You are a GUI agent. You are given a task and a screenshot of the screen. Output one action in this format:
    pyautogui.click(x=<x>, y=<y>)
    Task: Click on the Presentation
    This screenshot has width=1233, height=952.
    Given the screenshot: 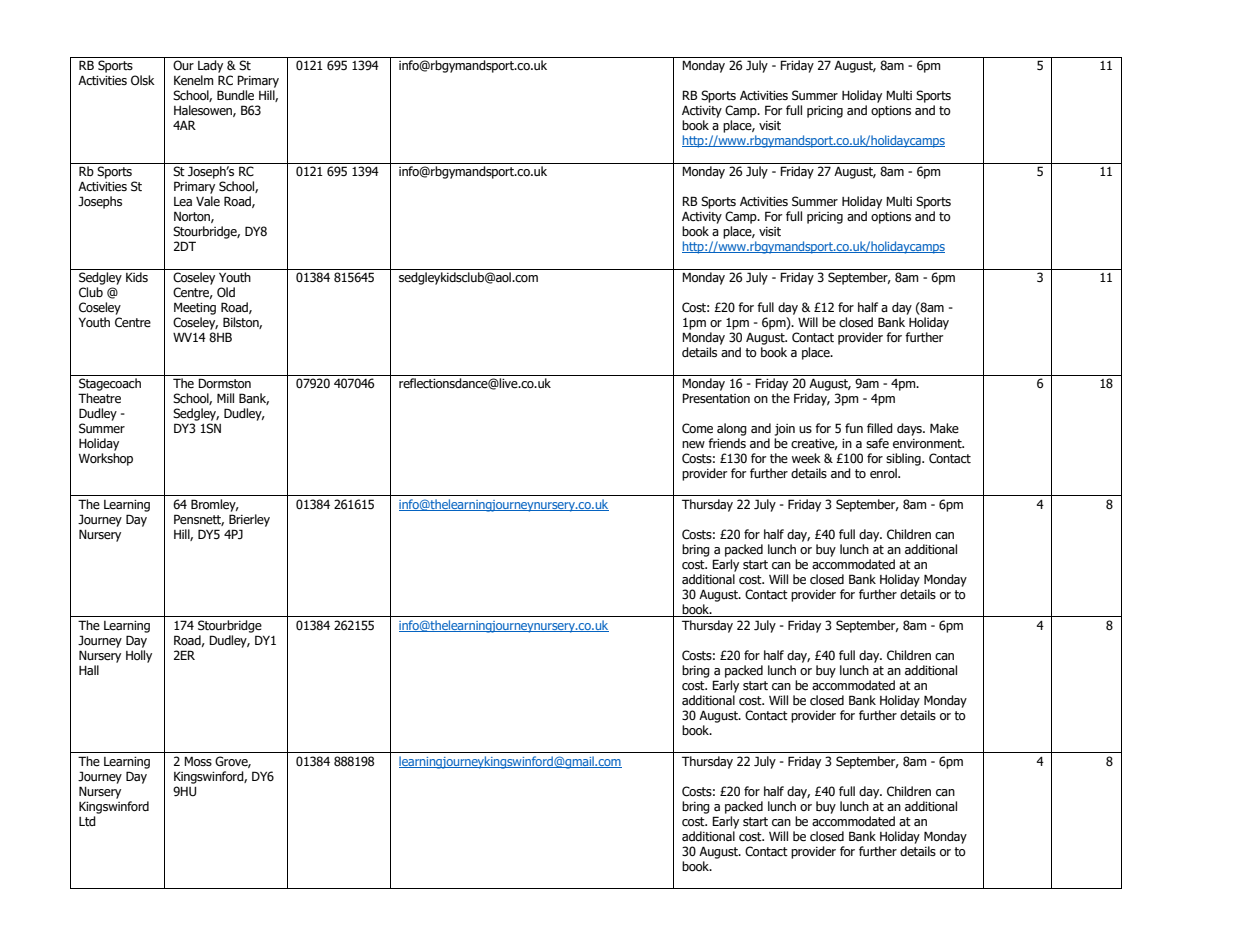 What is the action you would take?
    pyautogui.click(x=716, y=398)
